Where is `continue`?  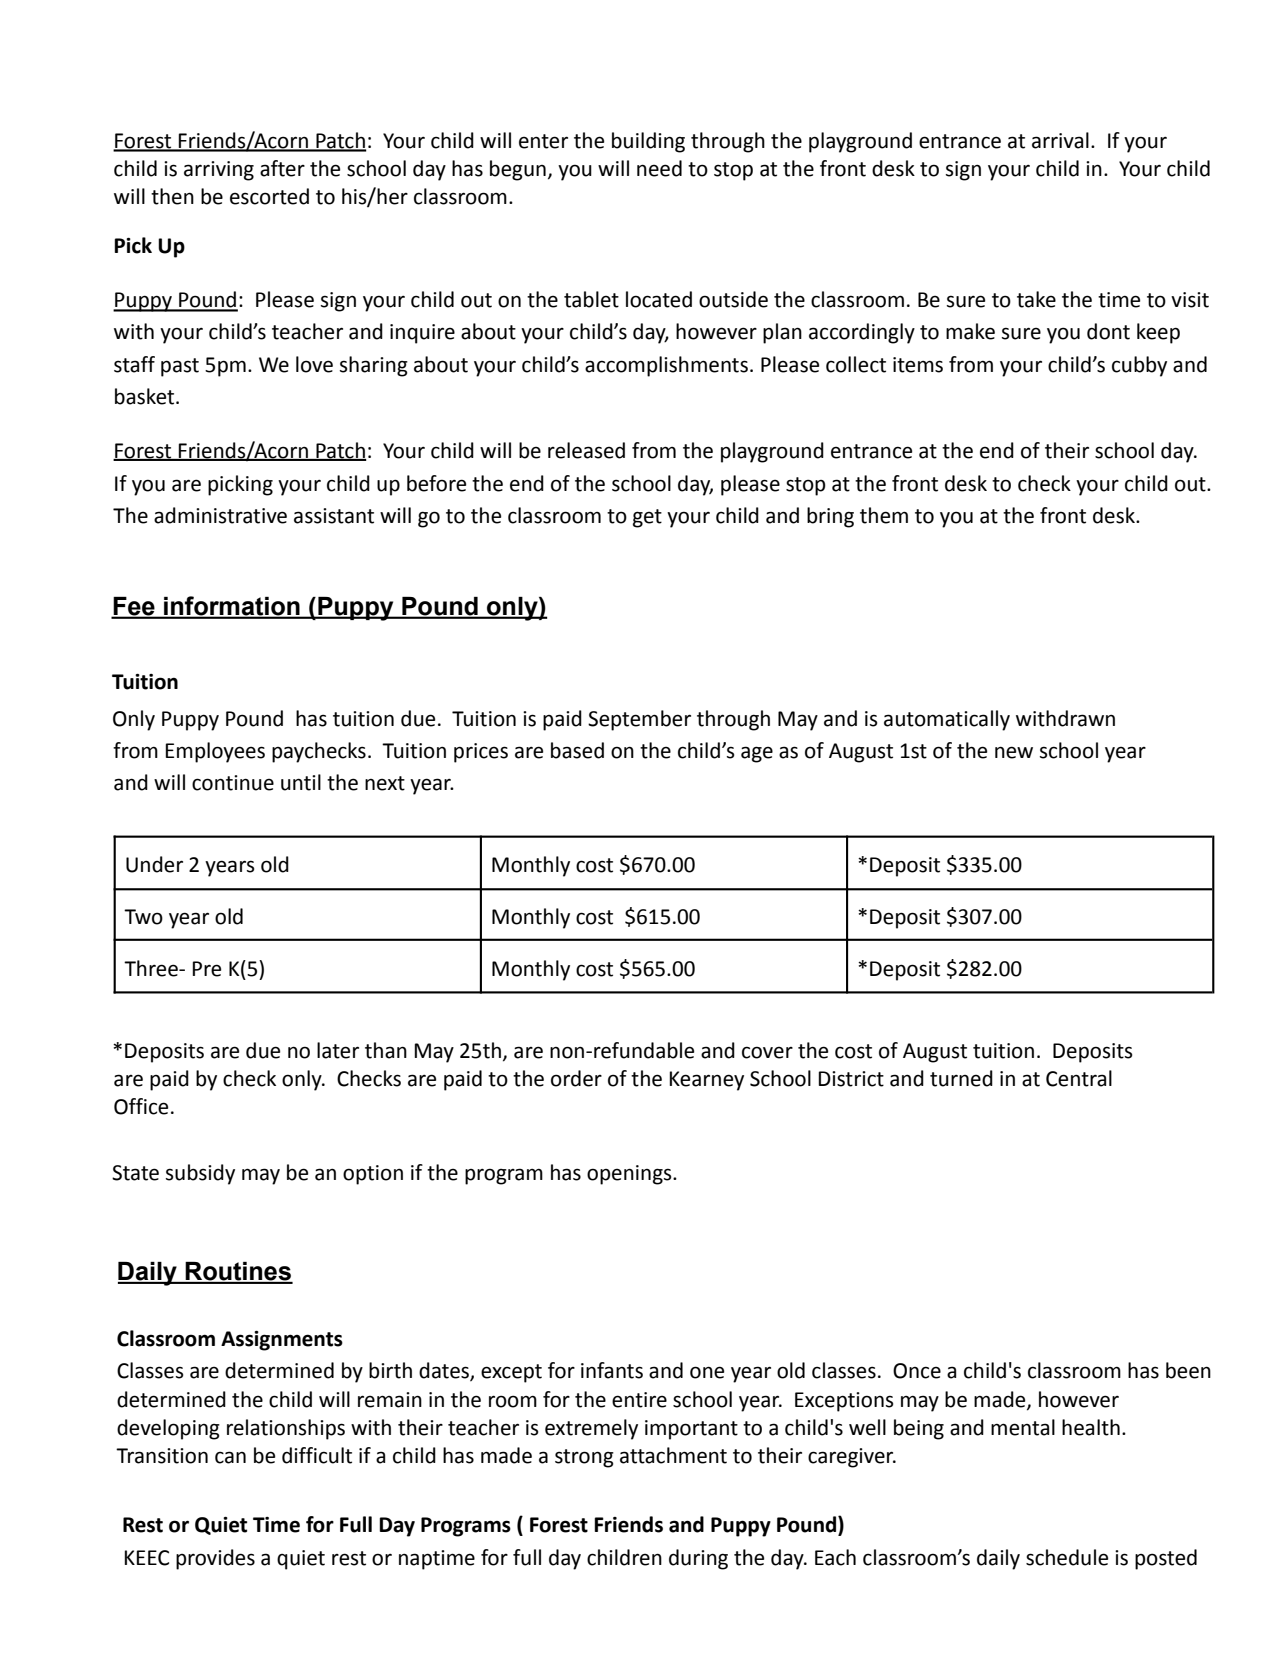
continue is located at coordinates (233, 783).
